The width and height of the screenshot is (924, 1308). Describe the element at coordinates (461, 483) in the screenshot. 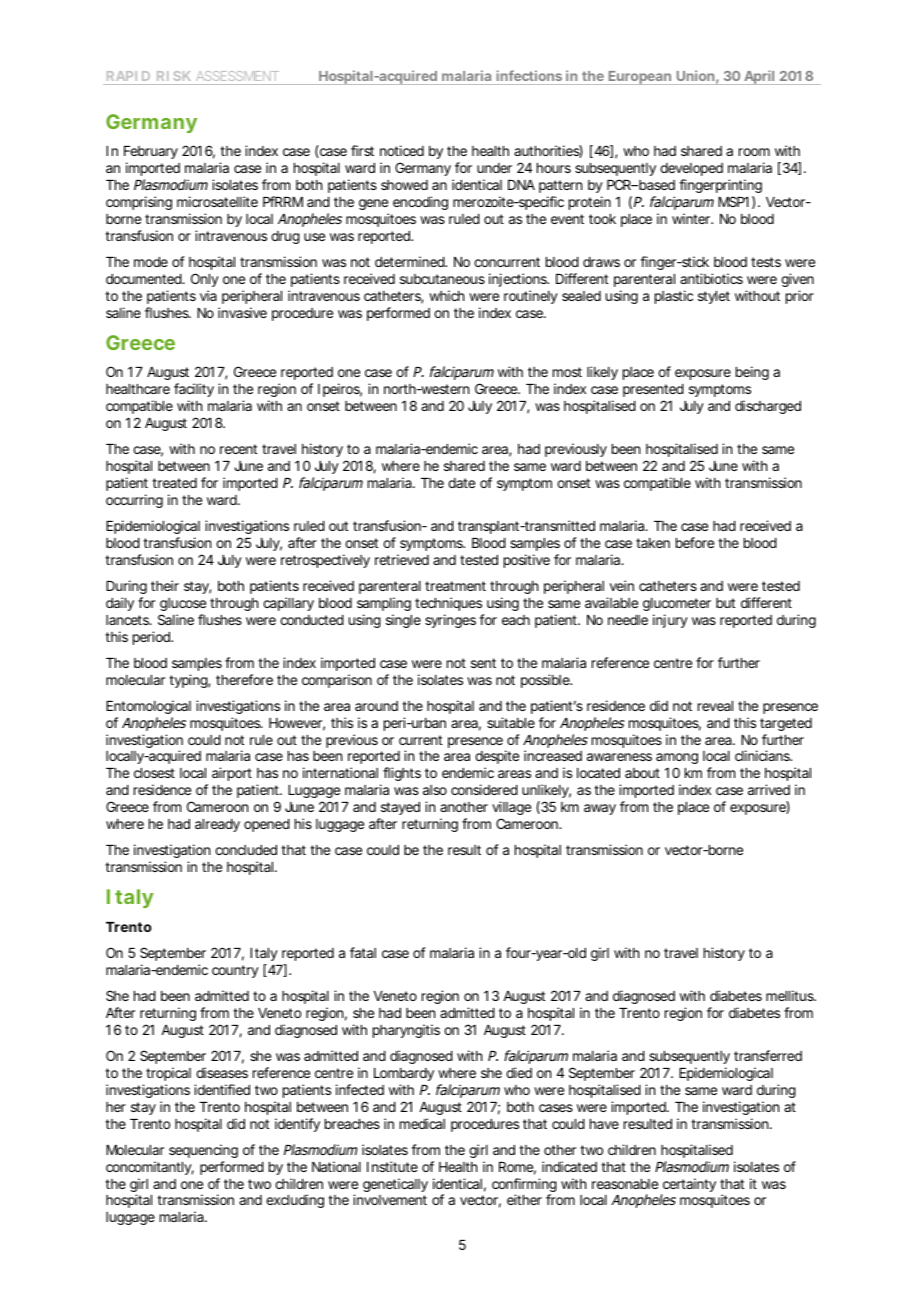

I see `date` at that location.
